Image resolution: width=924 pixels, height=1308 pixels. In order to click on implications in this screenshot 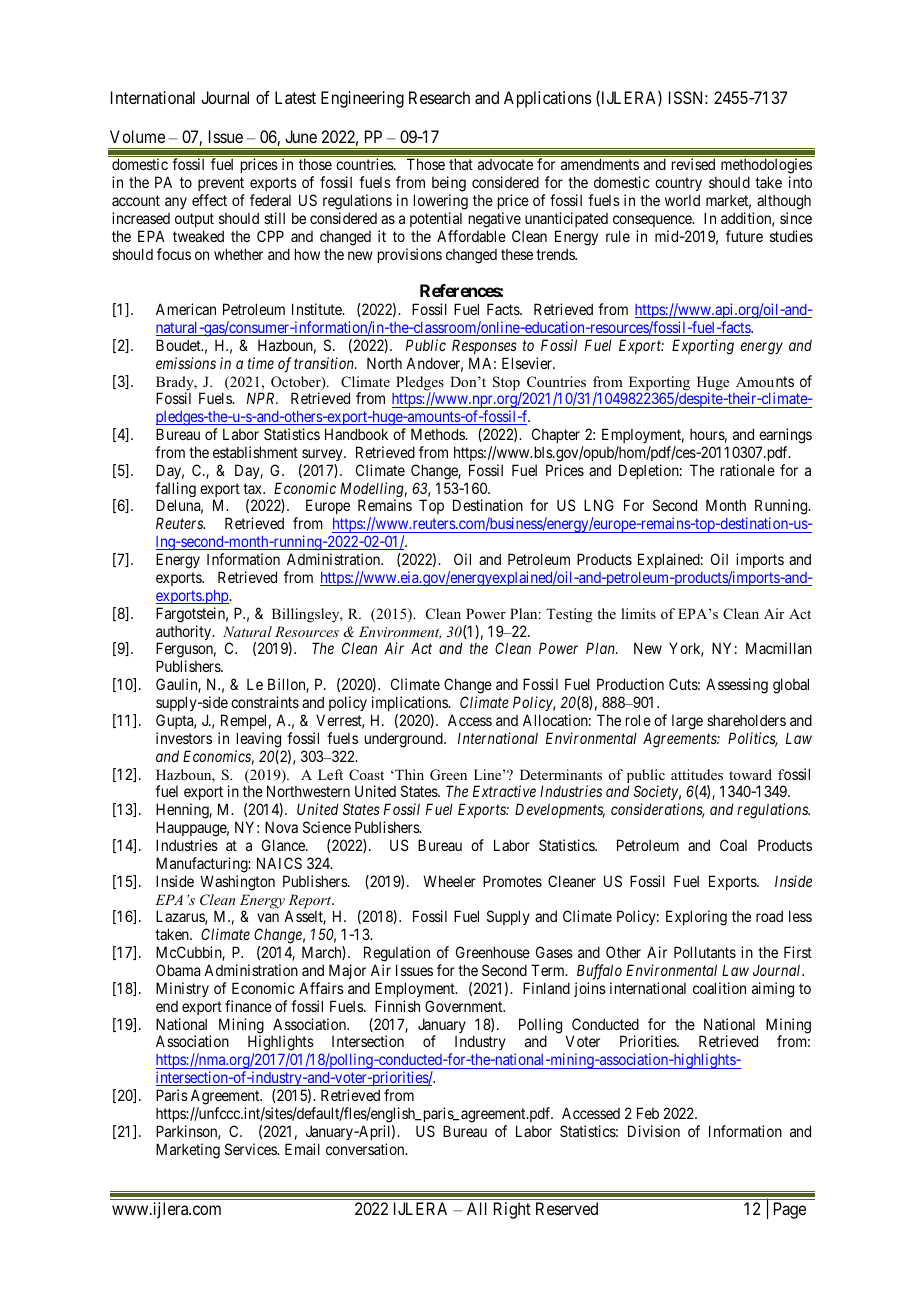, I will do `click(411, 703)`.
